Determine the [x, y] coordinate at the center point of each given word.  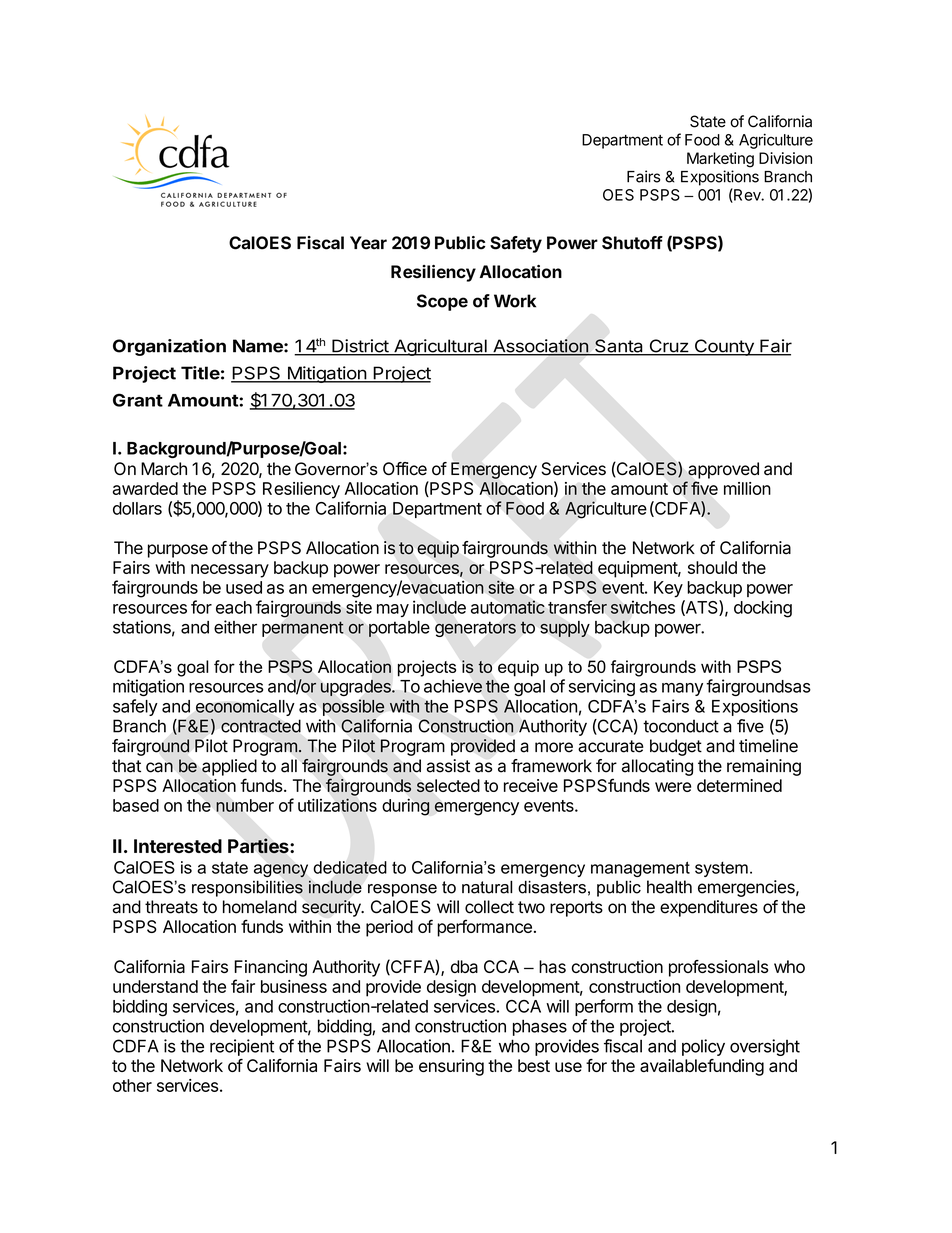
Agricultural [440, 347]
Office [405, 469]
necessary [230, 571]
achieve [453, 686]
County [724, 347]
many [682, 689]
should [712, 567]
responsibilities [247, 888]
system [721, 869]
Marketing [720, 160]
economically [245, 709]
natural [487, 887]
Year [368, 243]
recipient [242, 1047]
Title [200, 373]
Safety [516, 244]
